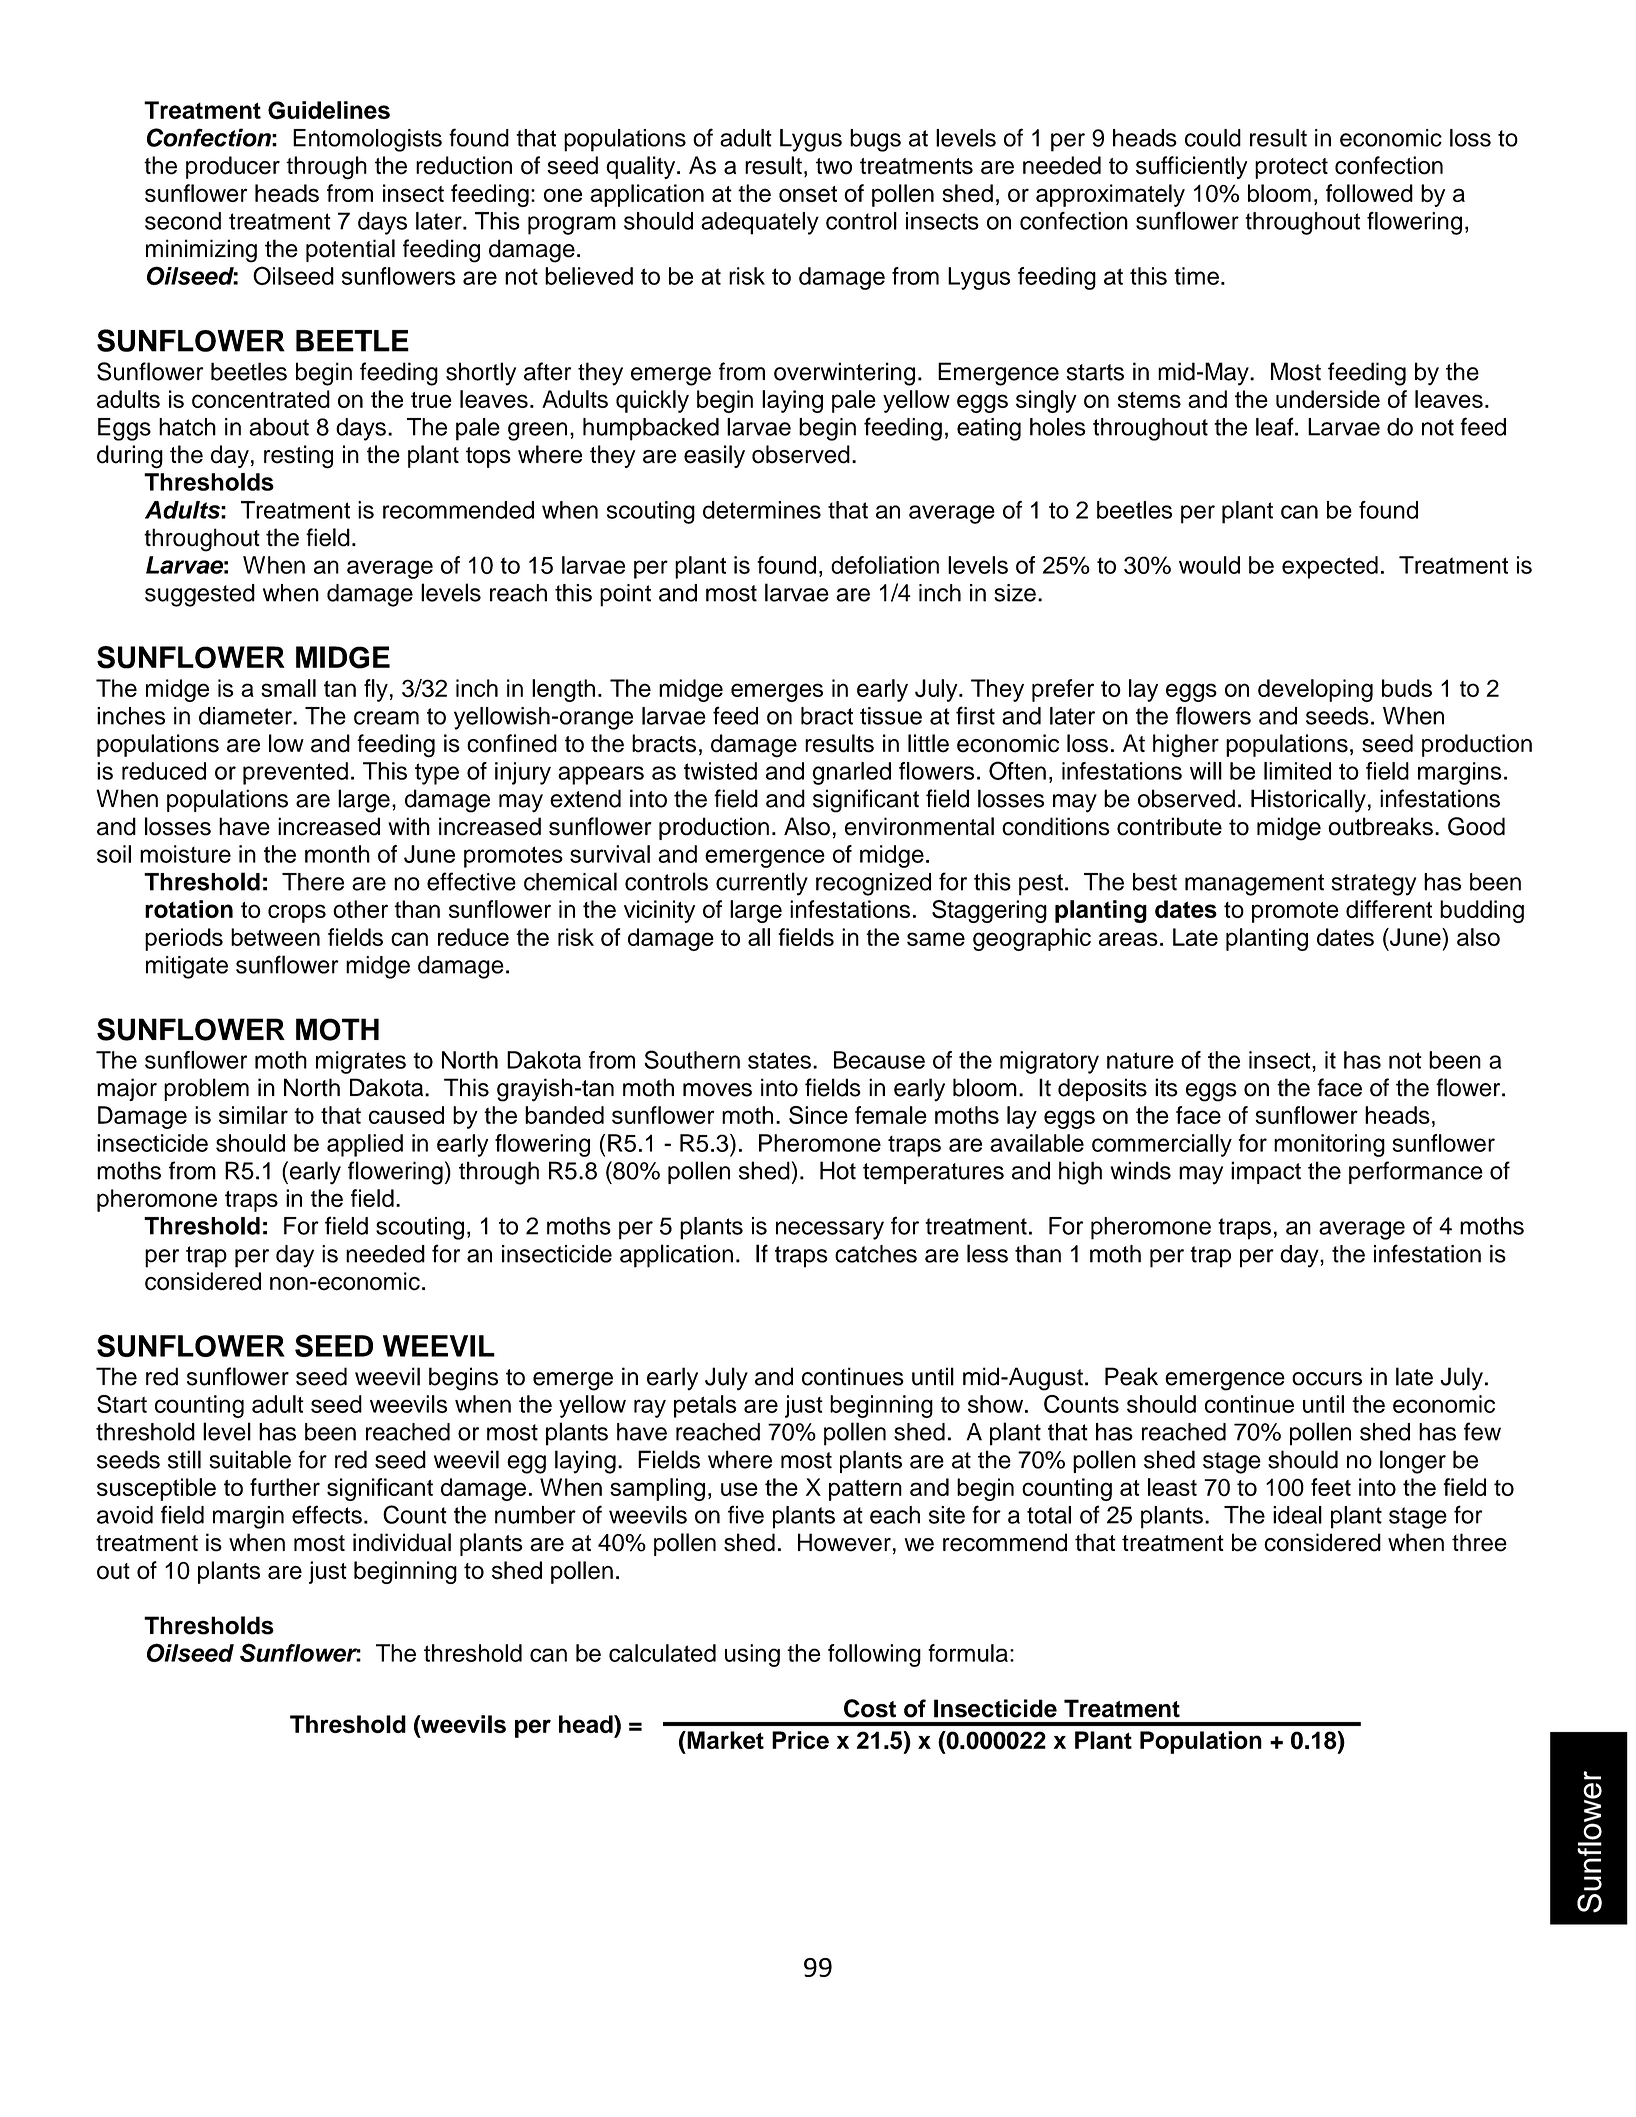 Image resolution: width=1636 pixels, height=2117 pixels. Describe the element at coordinates (402, 1542) in the image. I see `individual` at that location.
